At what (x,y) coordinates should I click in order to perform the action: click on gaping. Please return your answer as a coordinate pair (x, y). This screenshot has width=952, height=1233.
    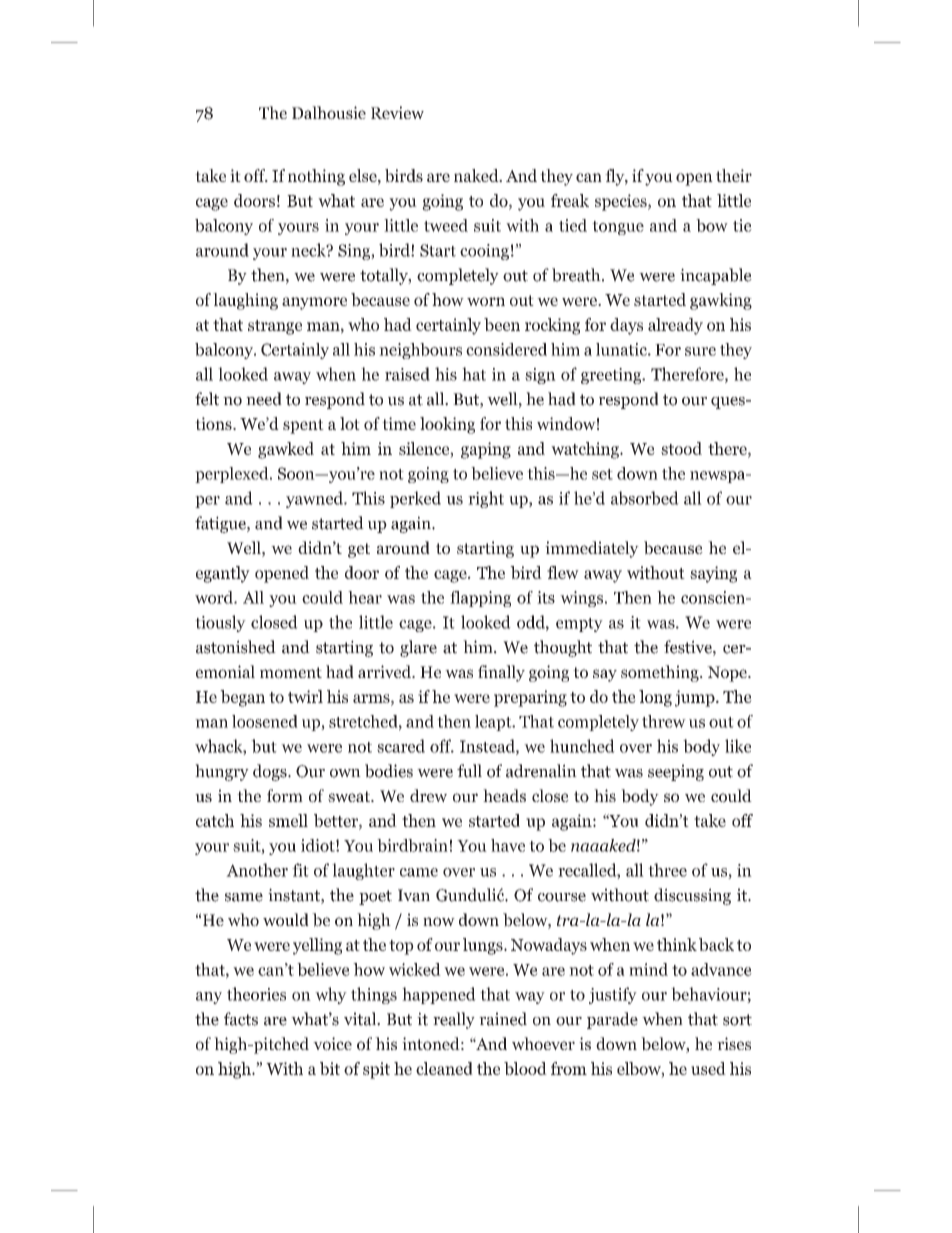
    Looking at the image, I should click on (486, 450).
